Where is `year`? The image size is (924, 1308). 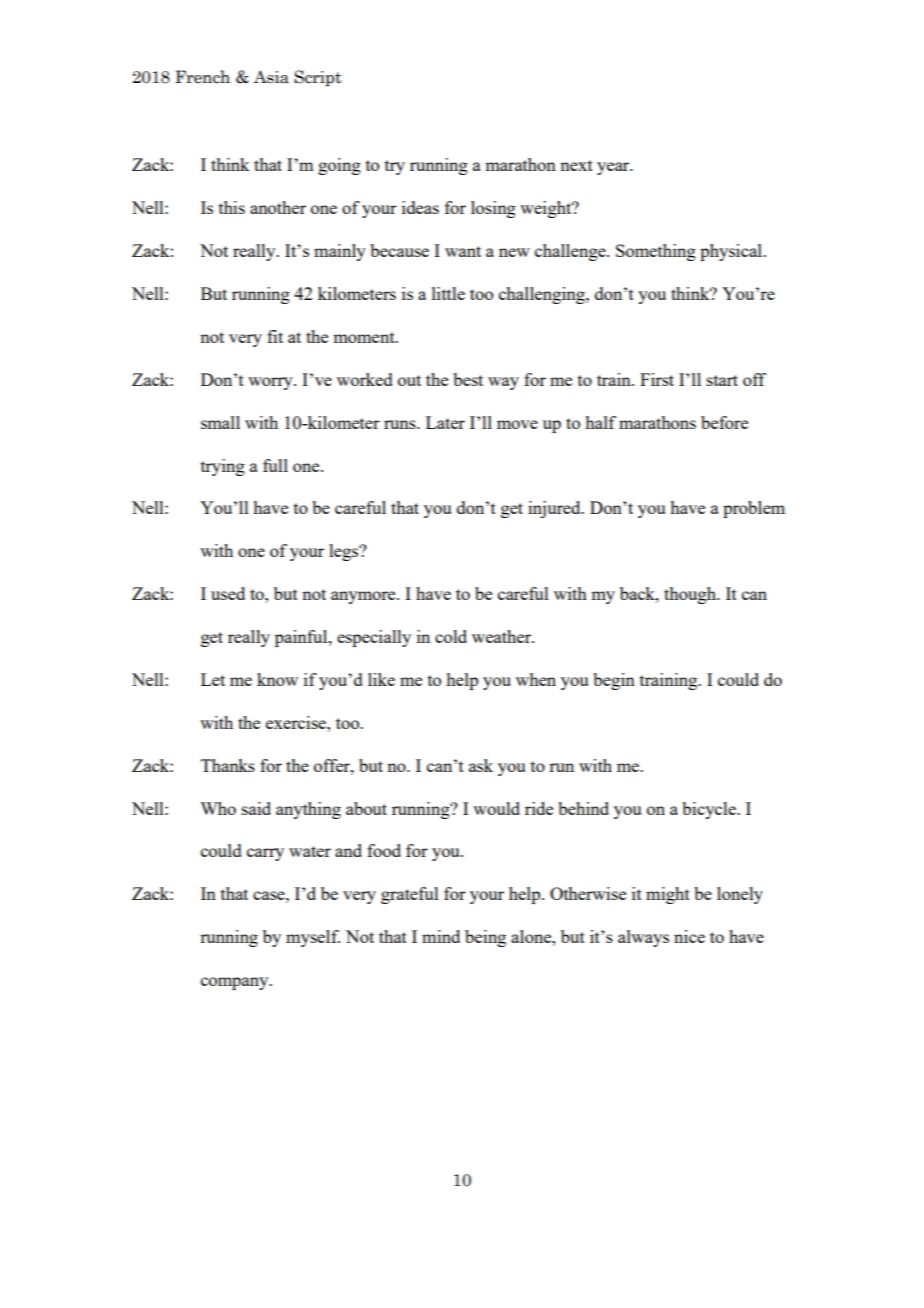
year is located at coordinates (614, 168).
